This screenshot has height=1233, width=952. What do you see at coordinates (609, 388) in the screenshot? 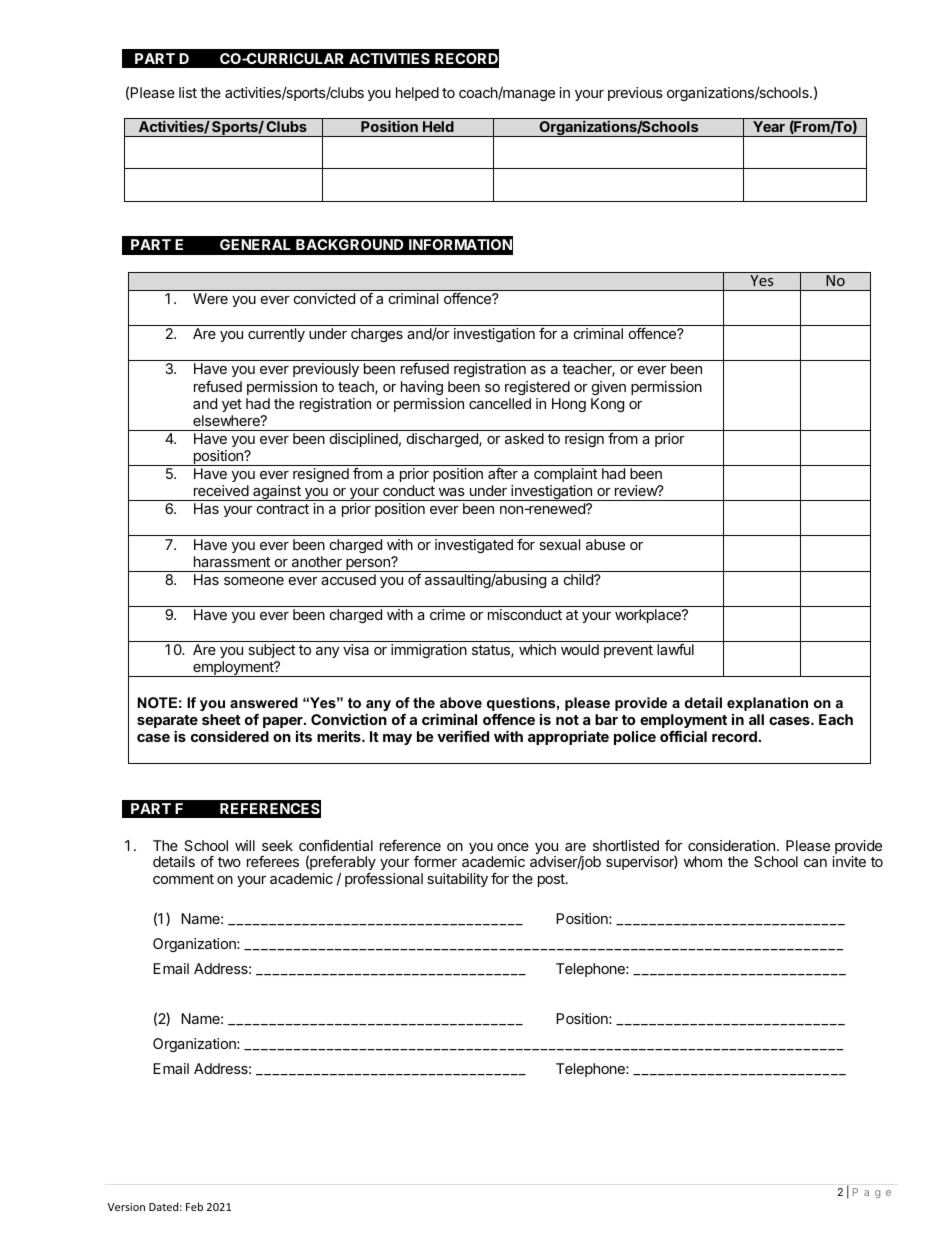
I see `given` at bounding box center [609, 388].
